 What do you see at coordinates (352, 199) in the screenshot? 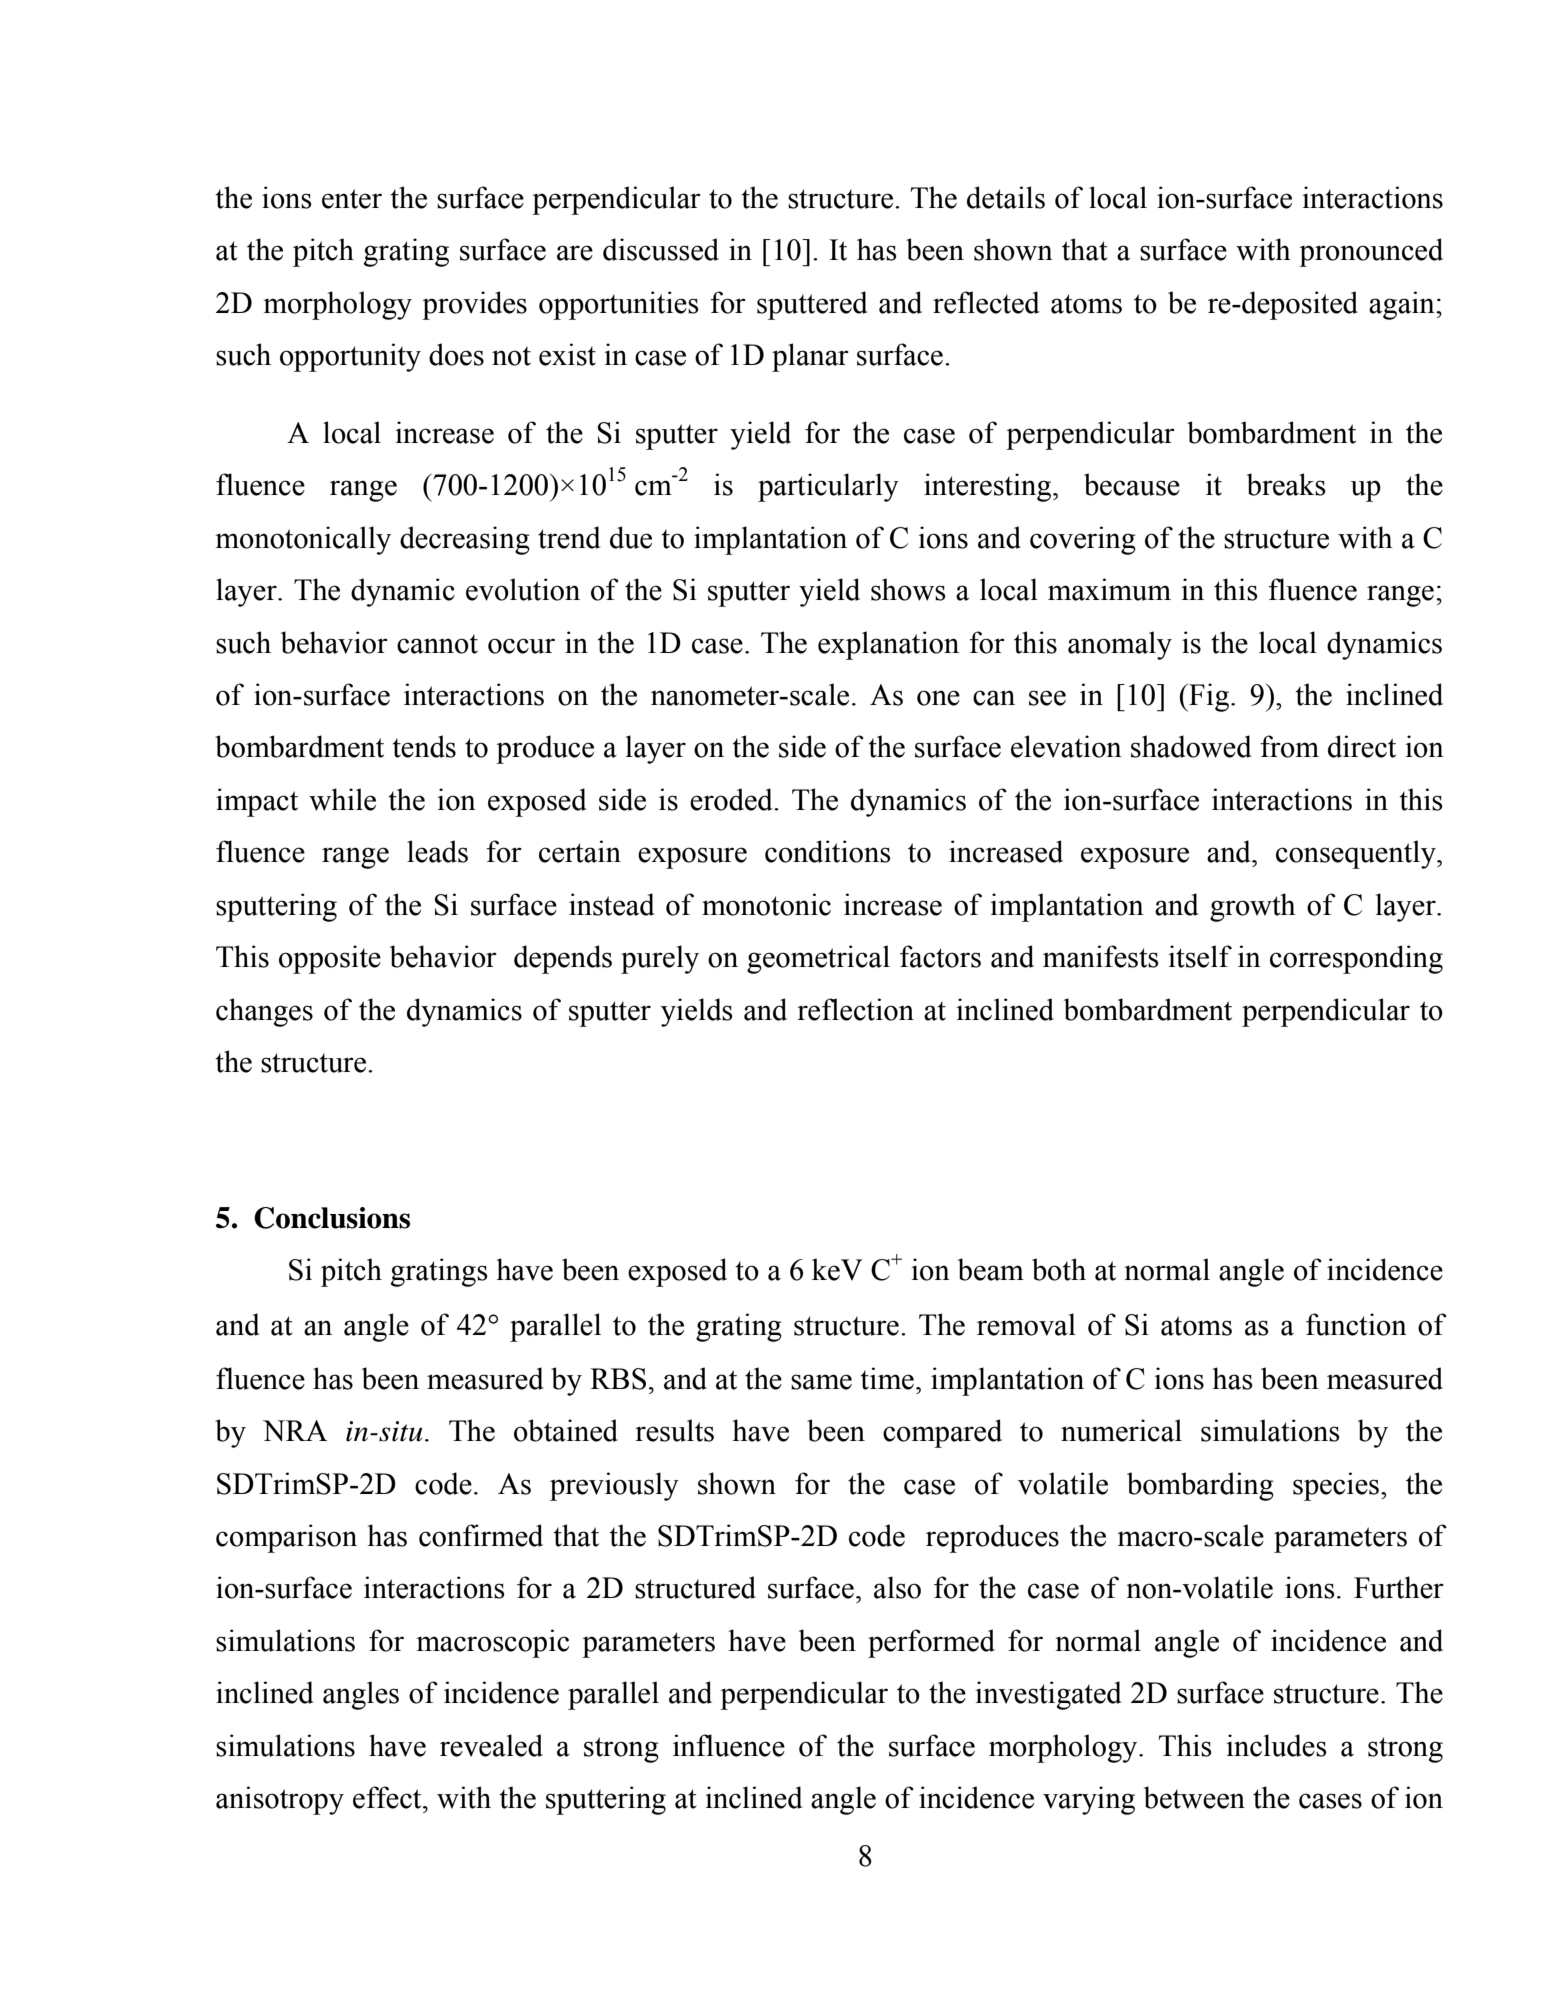
I see `enter` at bounding box center [352, 199].
